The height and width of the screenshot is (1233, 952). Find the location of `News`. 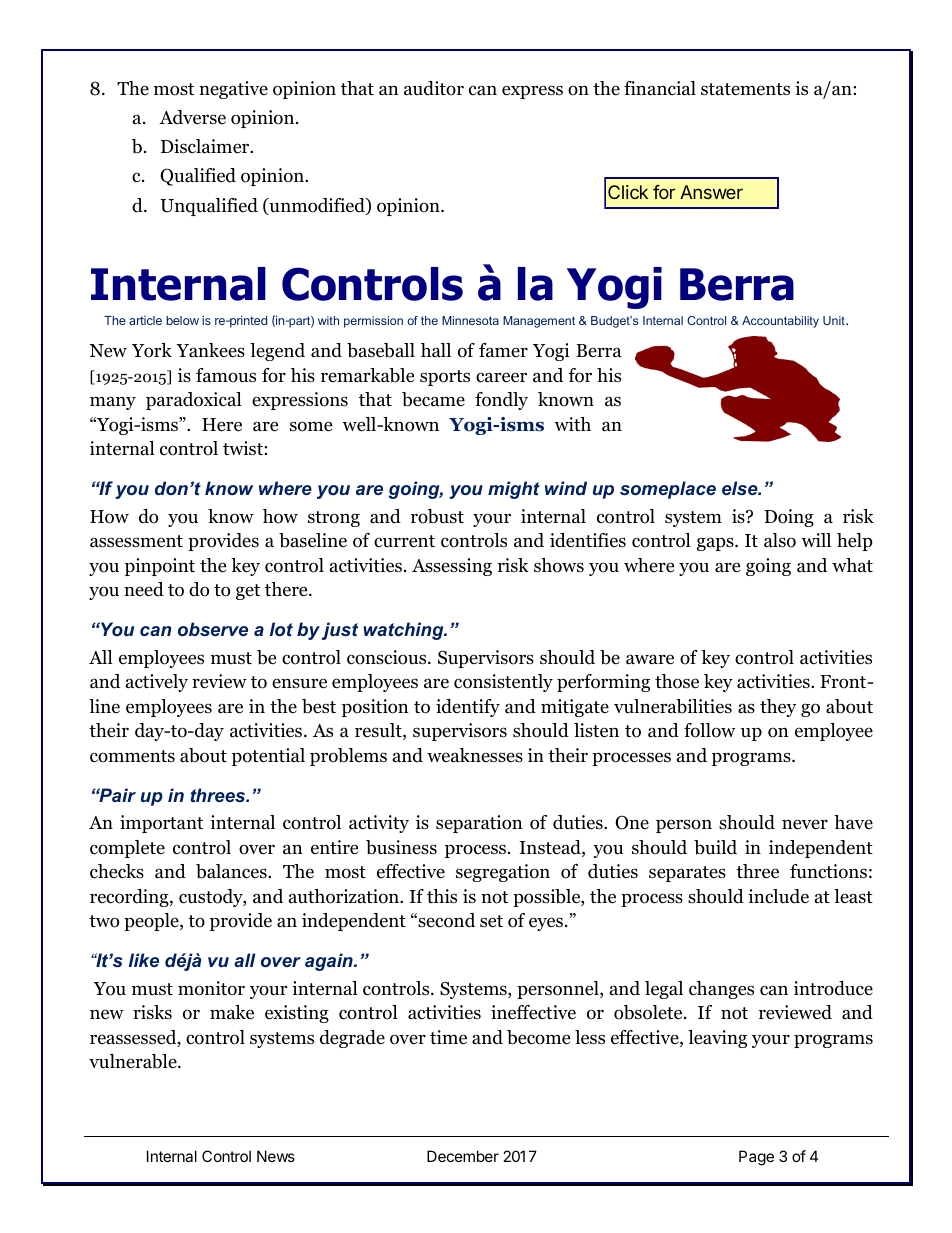

News is located at coordinates (276, 1156).
